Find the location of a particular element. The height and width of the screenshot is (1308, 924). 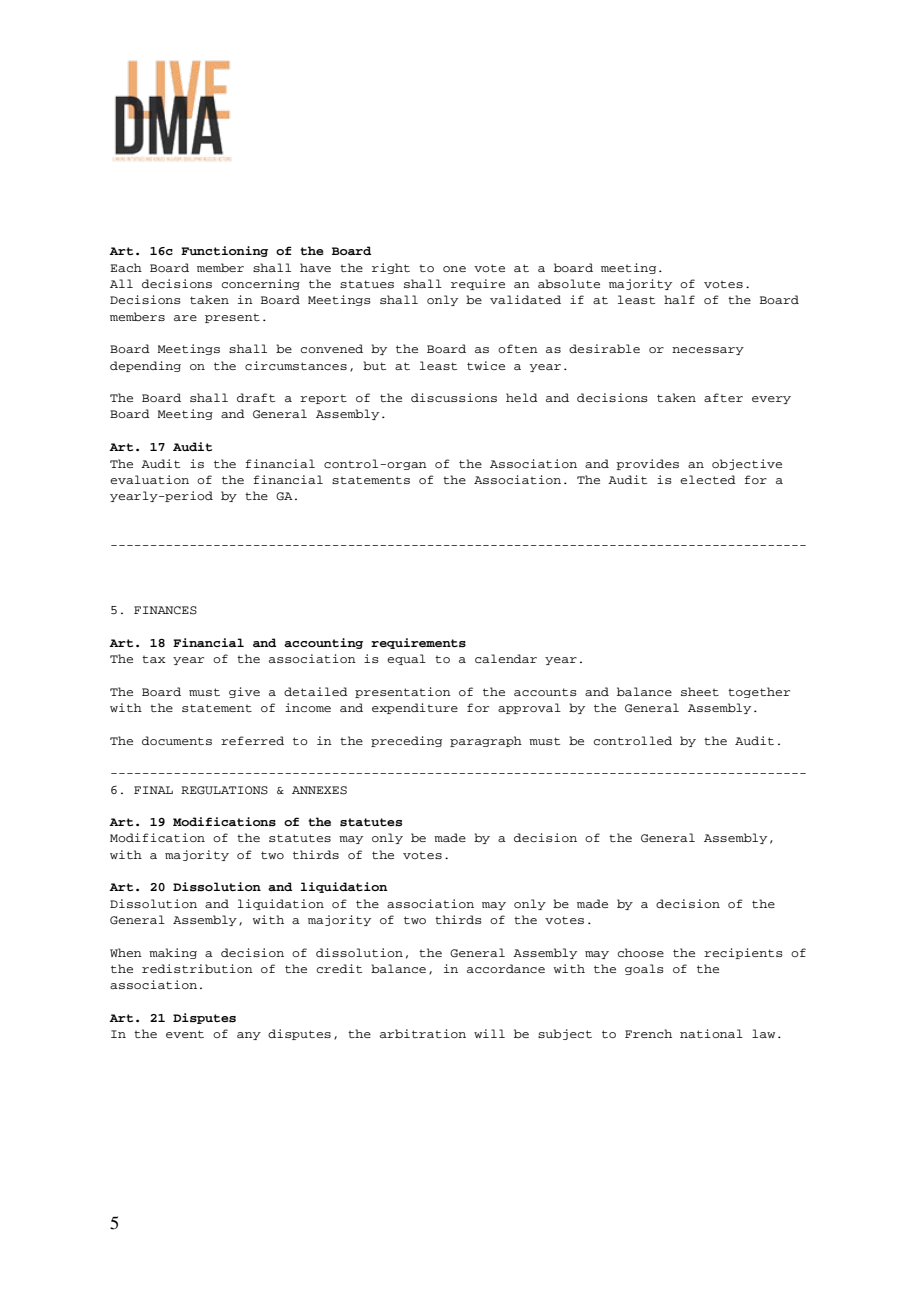

draft is located at coordinates (256, 397).
